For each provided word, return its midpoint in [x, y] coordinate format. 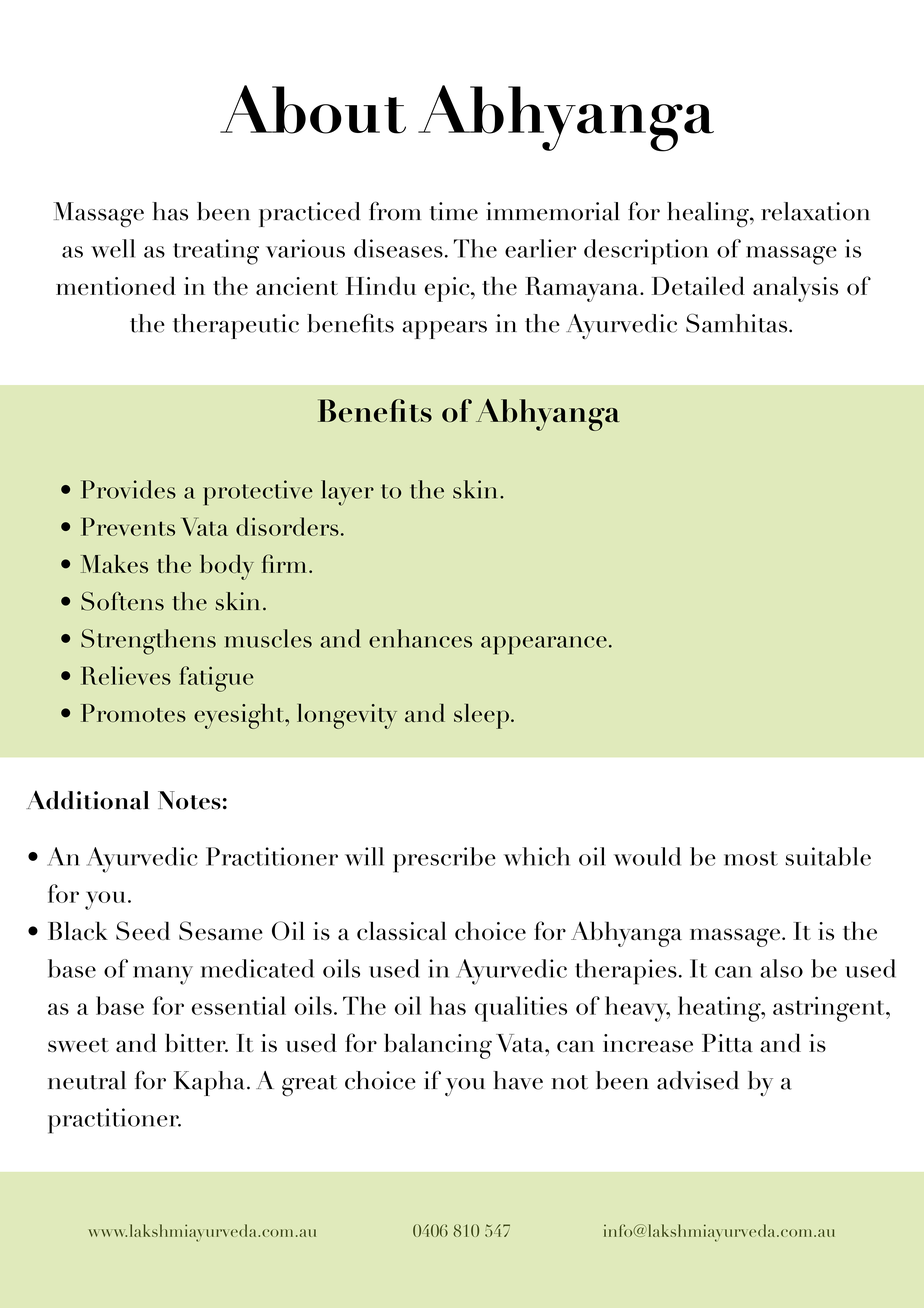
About [313, 109]
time [453, 211]
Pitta [727, 1043]
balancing [438, 1046]
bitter [196, 1042]
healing [709, 215]
